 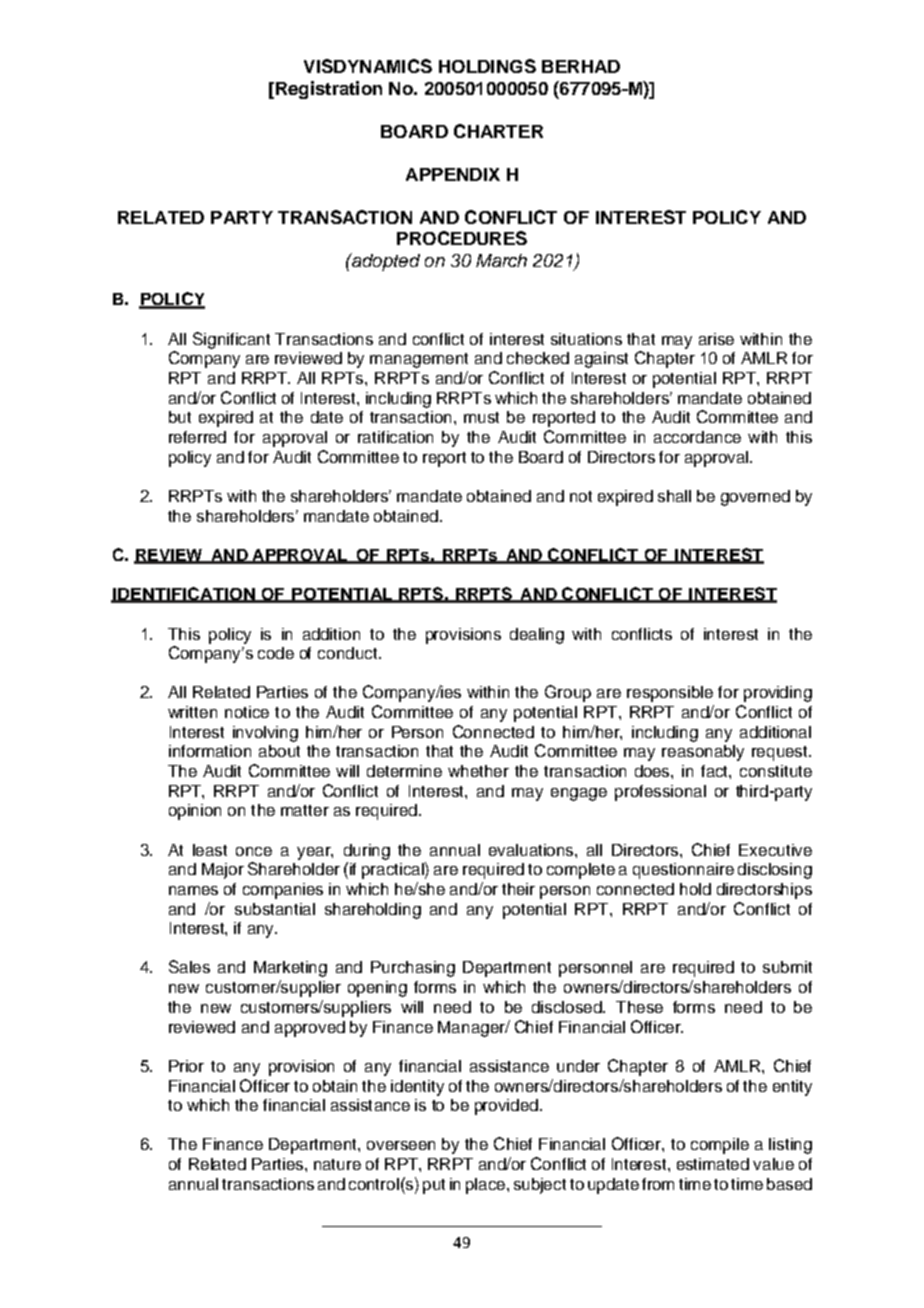 What do you see at coordinates (485, 1186) in the screenshot?
I see `place` at bounding box center [485, 1186].
